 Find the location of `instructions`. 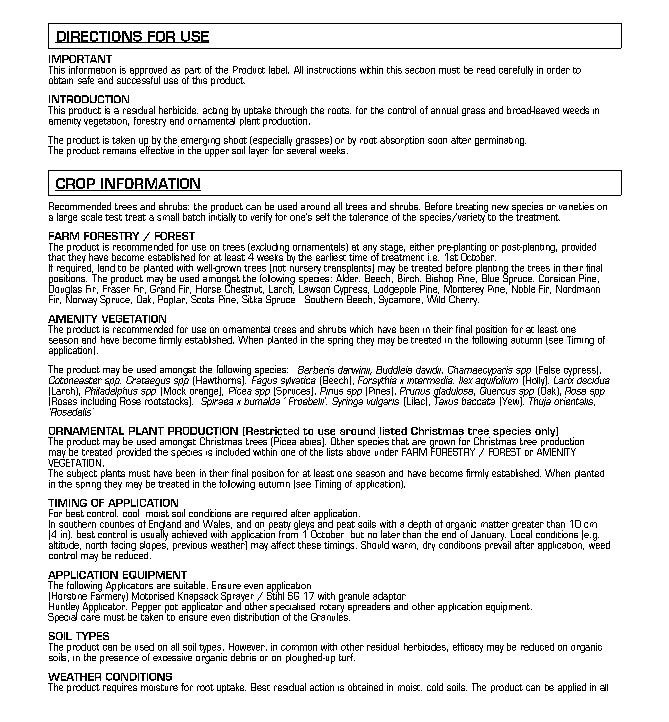

instructions is located at coordinates (331, 70).
